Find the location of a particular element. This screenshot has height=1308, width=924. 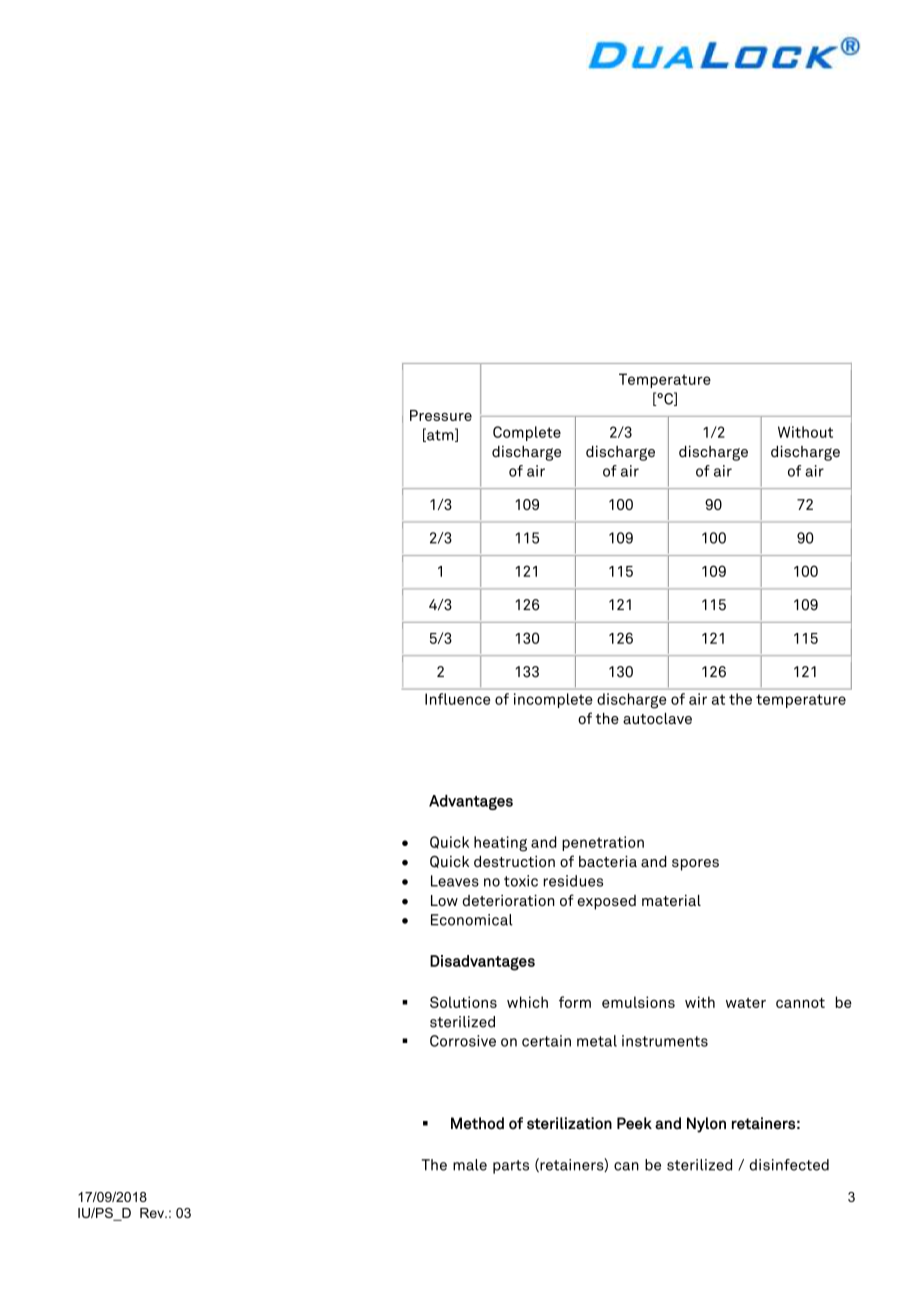

Pressure is located at coordinates (441, 415).
